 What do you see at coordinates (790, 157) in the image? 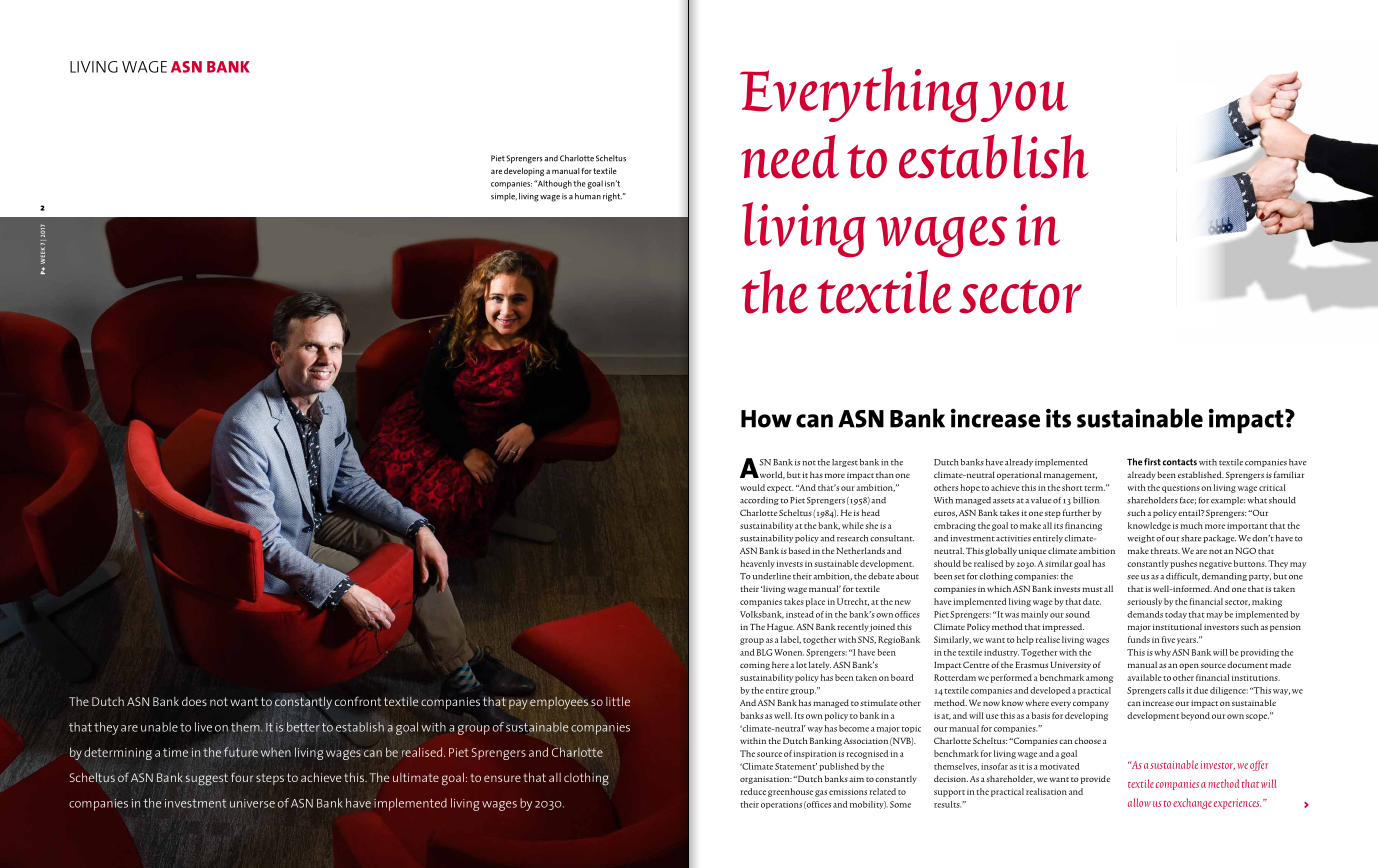
I see `need` at bounding box center [790, 157].
